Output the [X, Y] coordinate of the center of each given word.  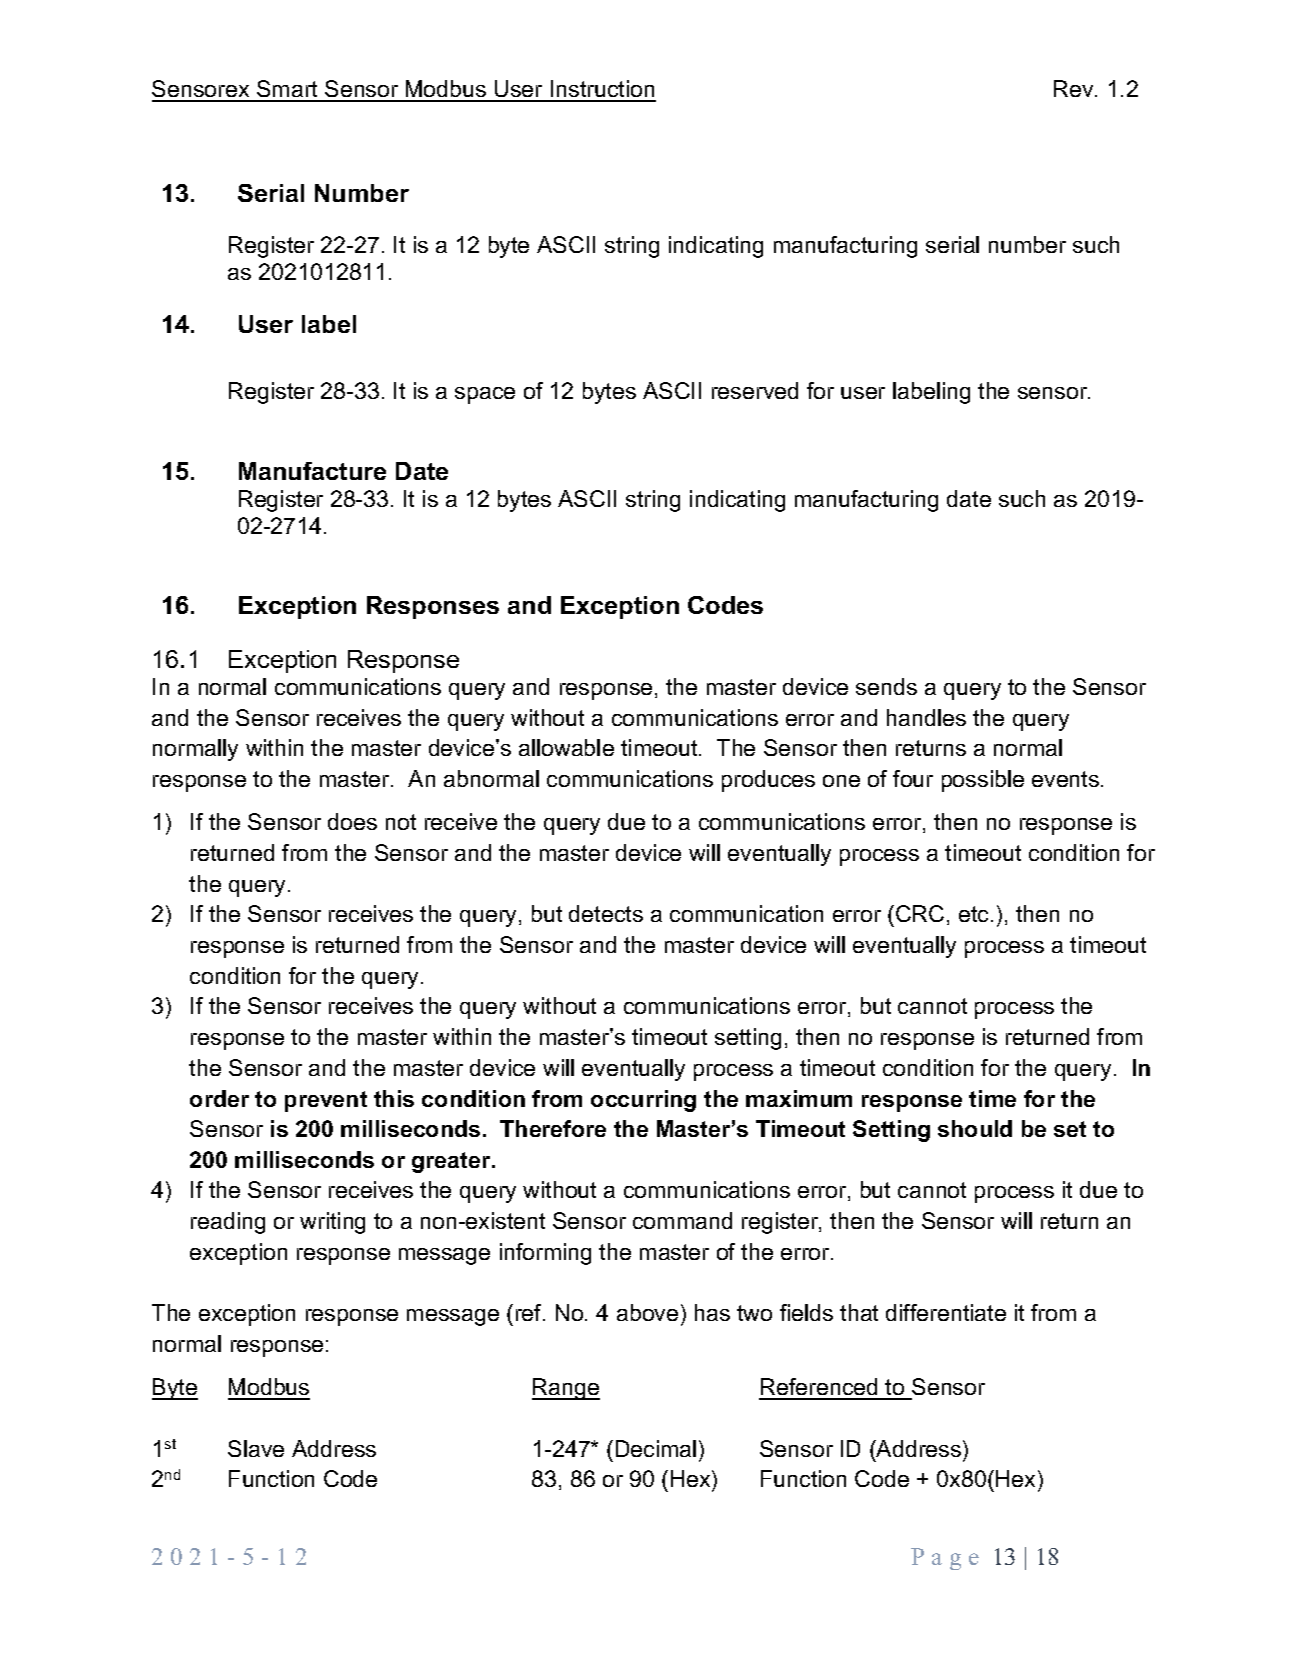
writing [332, 1223]
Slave [256, 1448]
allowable [566, 747]
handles [926, 717]
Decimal [656, 1448]
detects [606, 913]
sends [886, 686]
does [352, 821]
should [975, 1128]
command [682, 1220]
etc [975, 914]
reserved [755, 390]
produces [768, 781]
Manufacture [312, 471]
